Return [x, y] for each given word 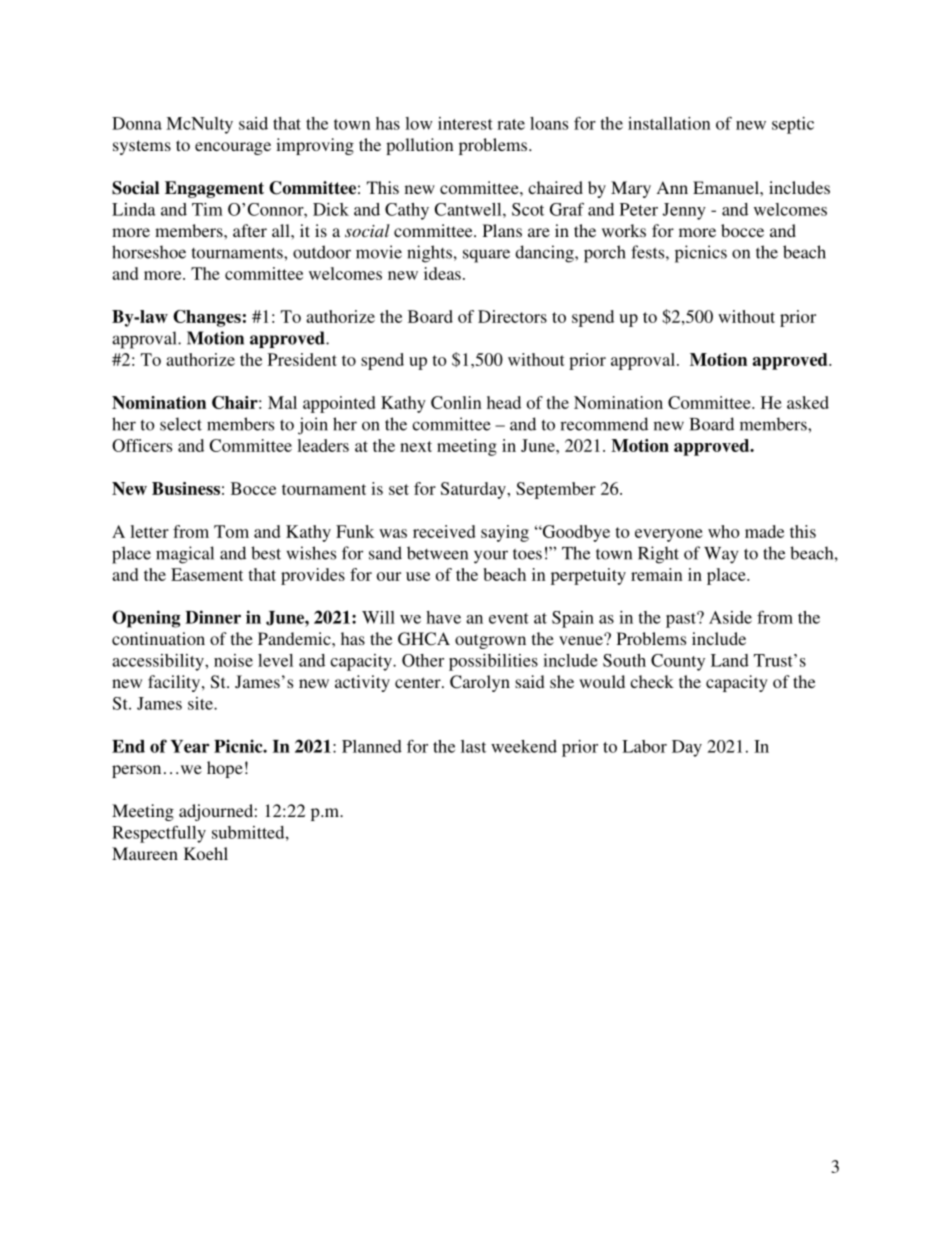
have [443, 617]
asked [808, 402]
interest [465, 123]
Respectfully [159, 834]
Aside [730, 617]
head [504, 402]
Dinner [213, 617]
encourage [233, 148]
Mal [282, 402]
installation [669, 123]
